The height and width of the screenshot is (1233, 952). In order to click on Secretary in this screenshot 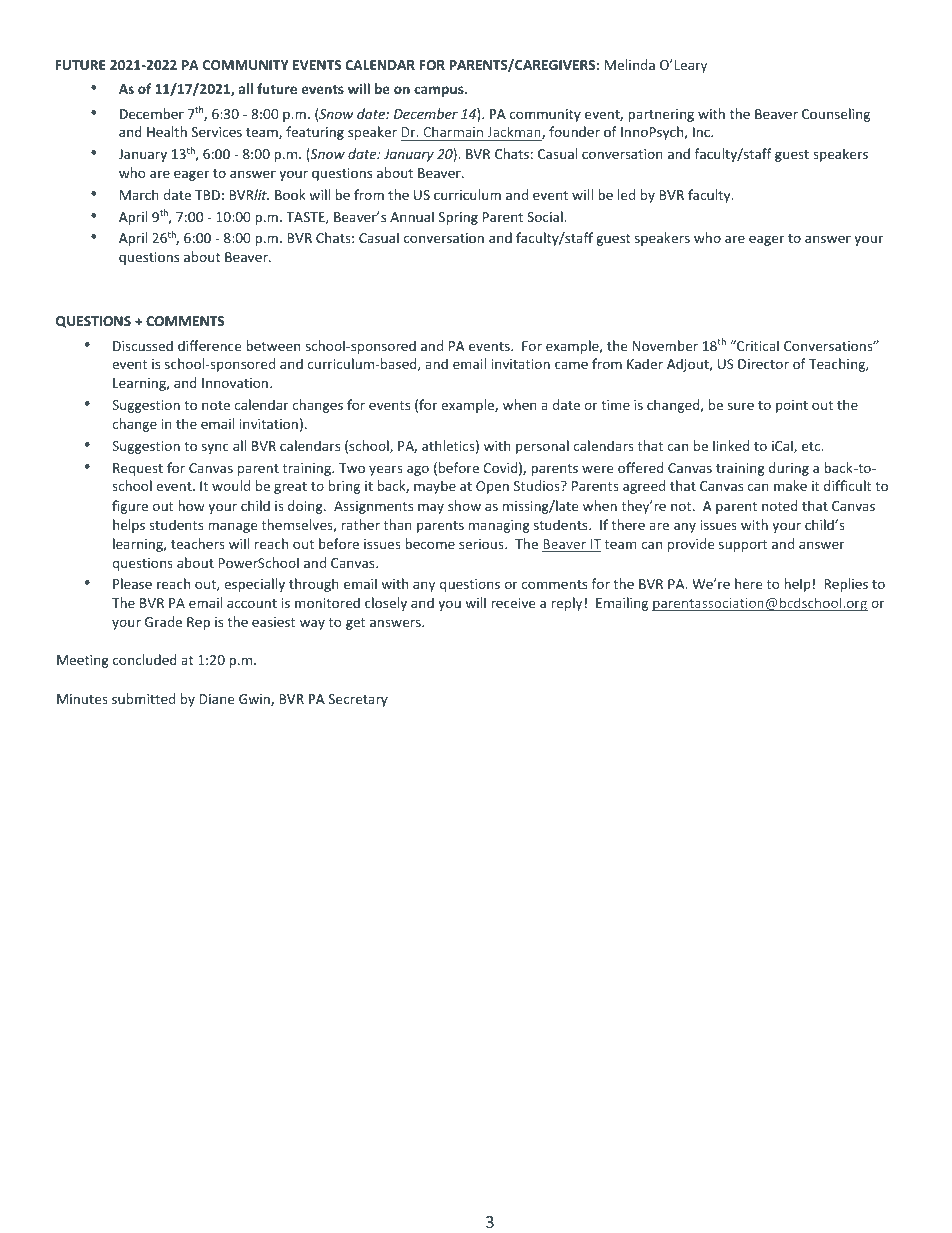, I will do `click(358, 700)`.
